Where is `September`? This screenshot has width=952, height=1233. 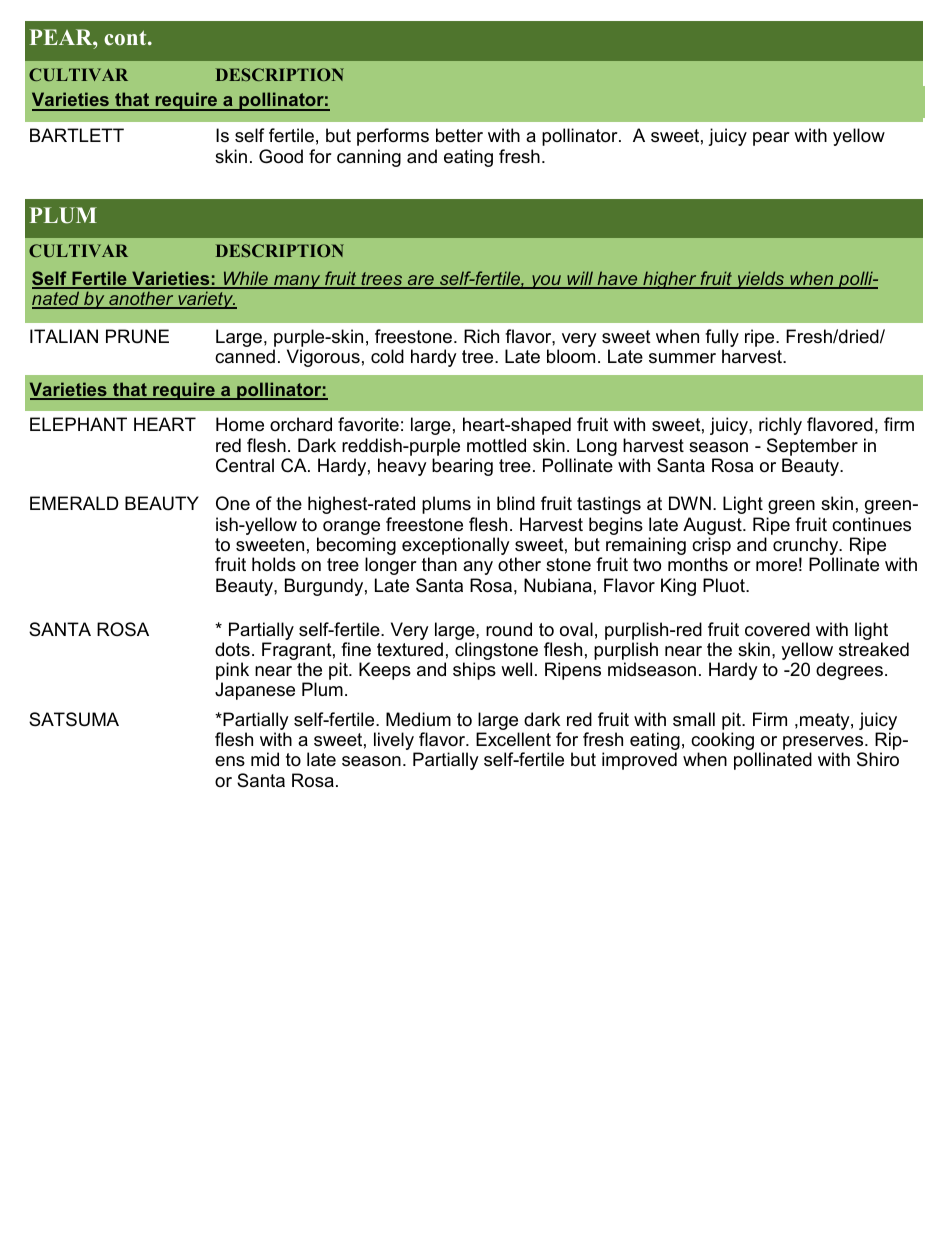 September is located at coordinates (812, 447).
